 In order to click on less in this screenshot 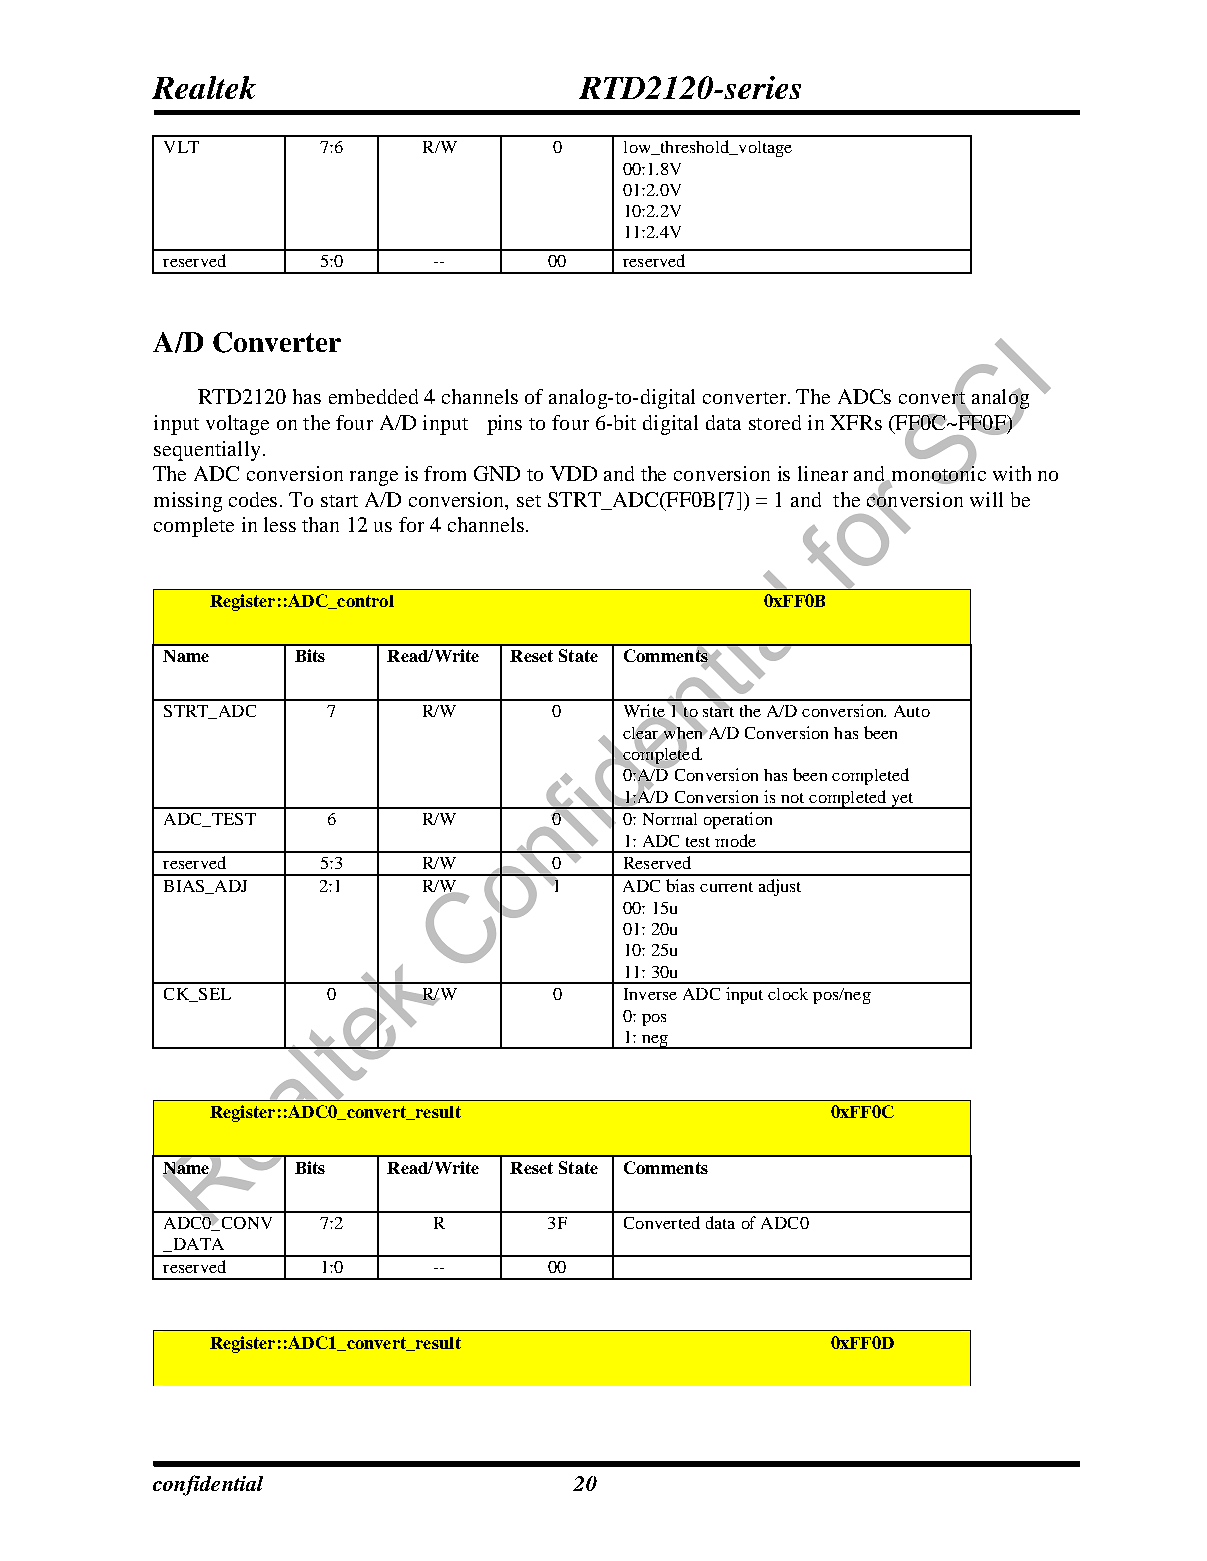, I will do `click(280, 524)`.
